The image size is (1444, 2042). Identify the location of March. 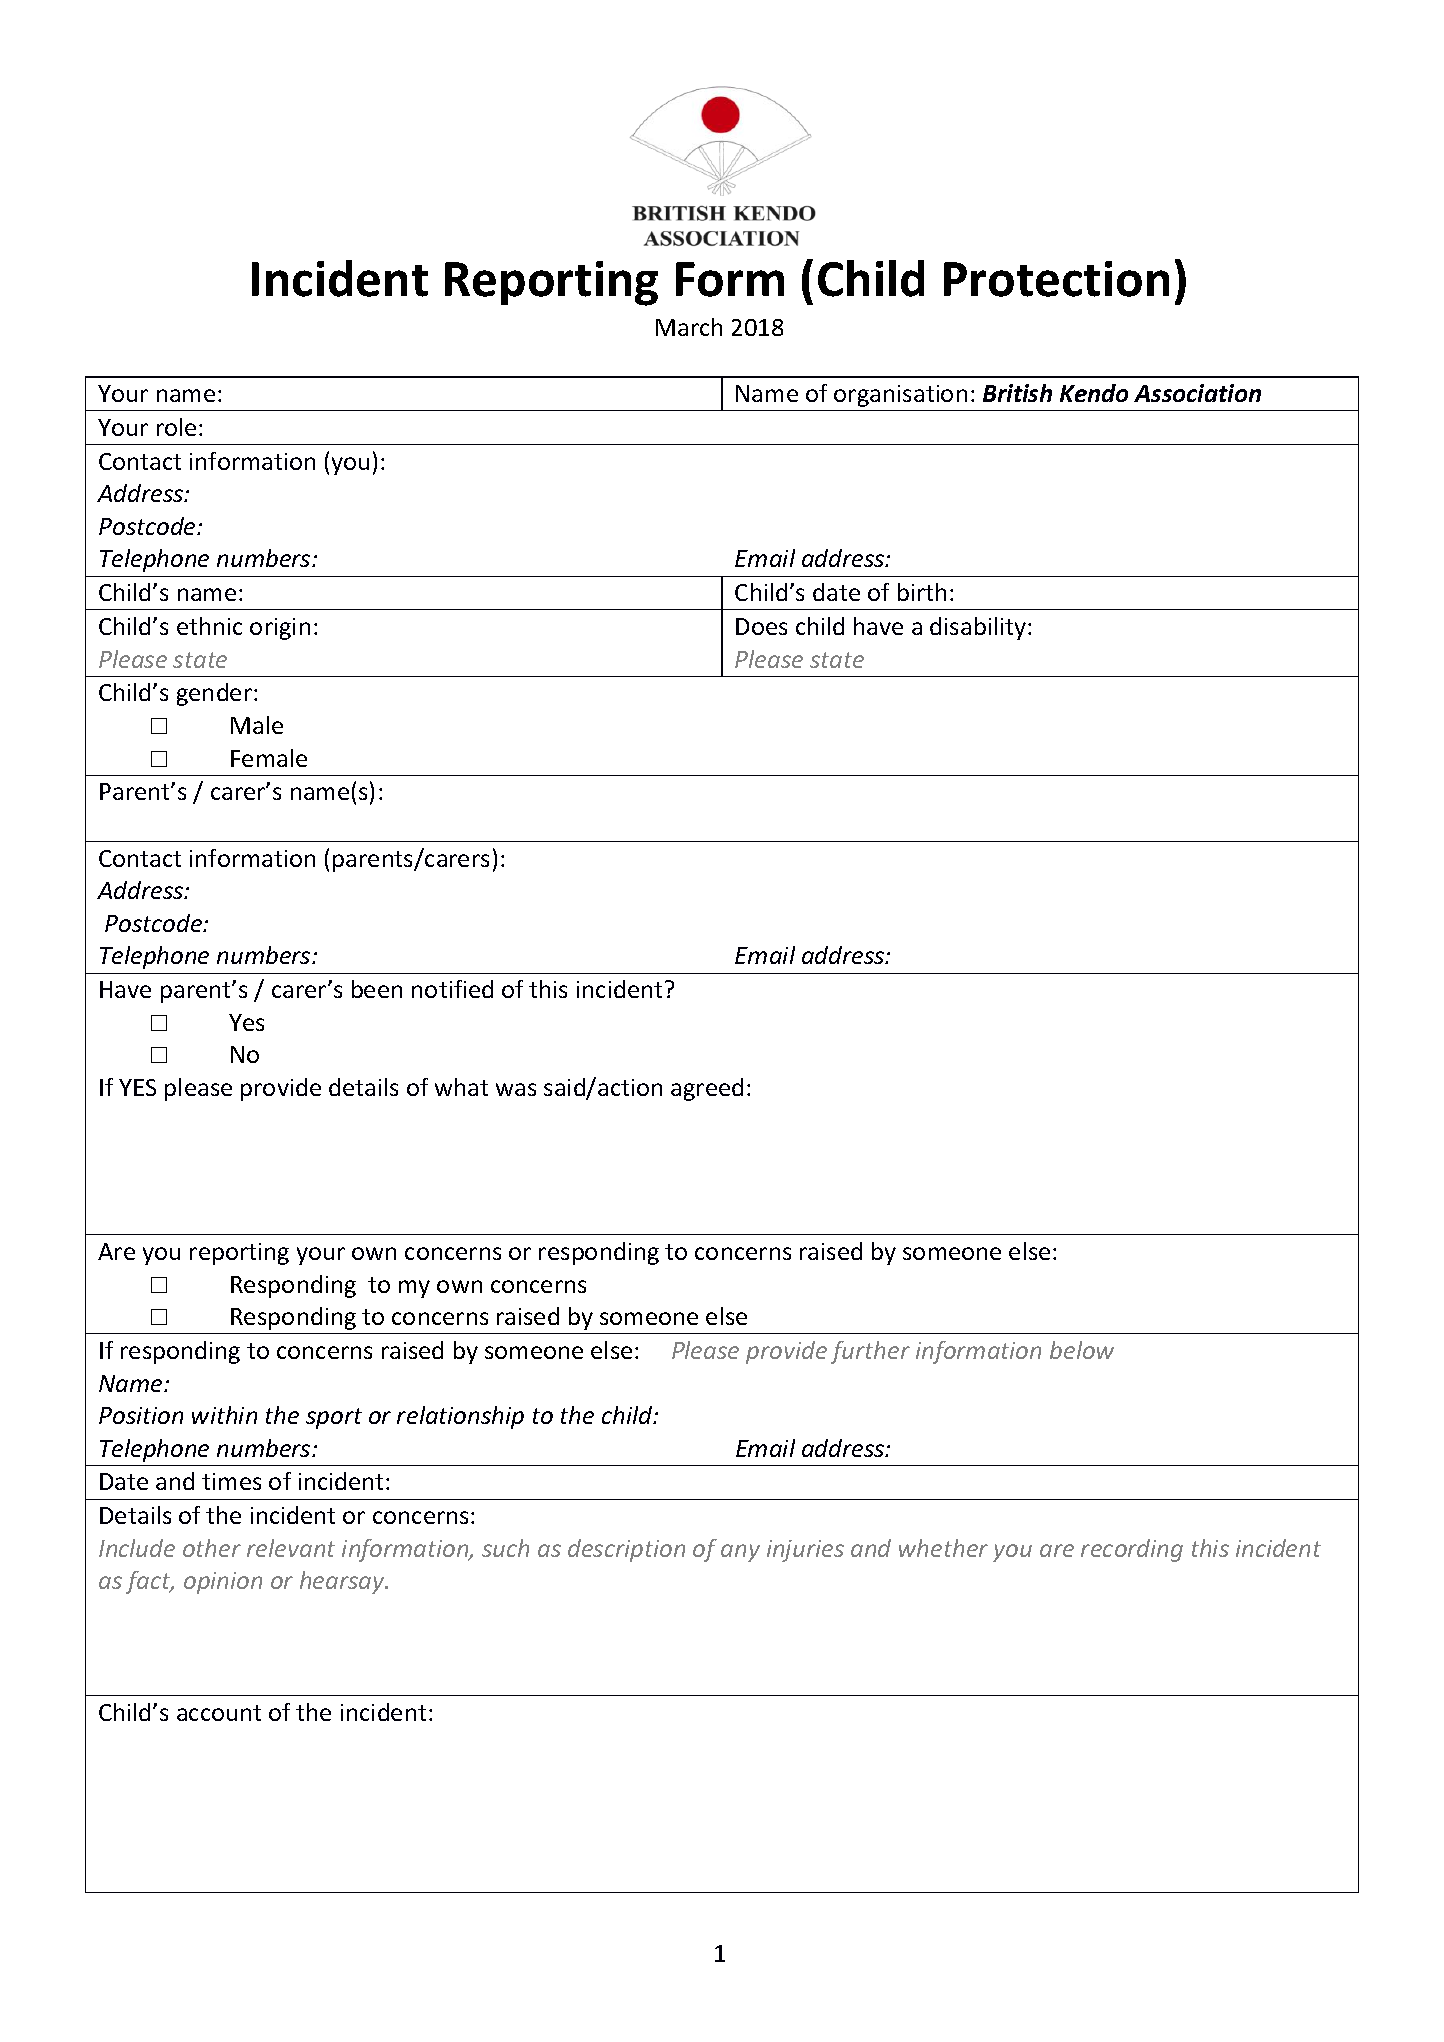
(689, 327).
